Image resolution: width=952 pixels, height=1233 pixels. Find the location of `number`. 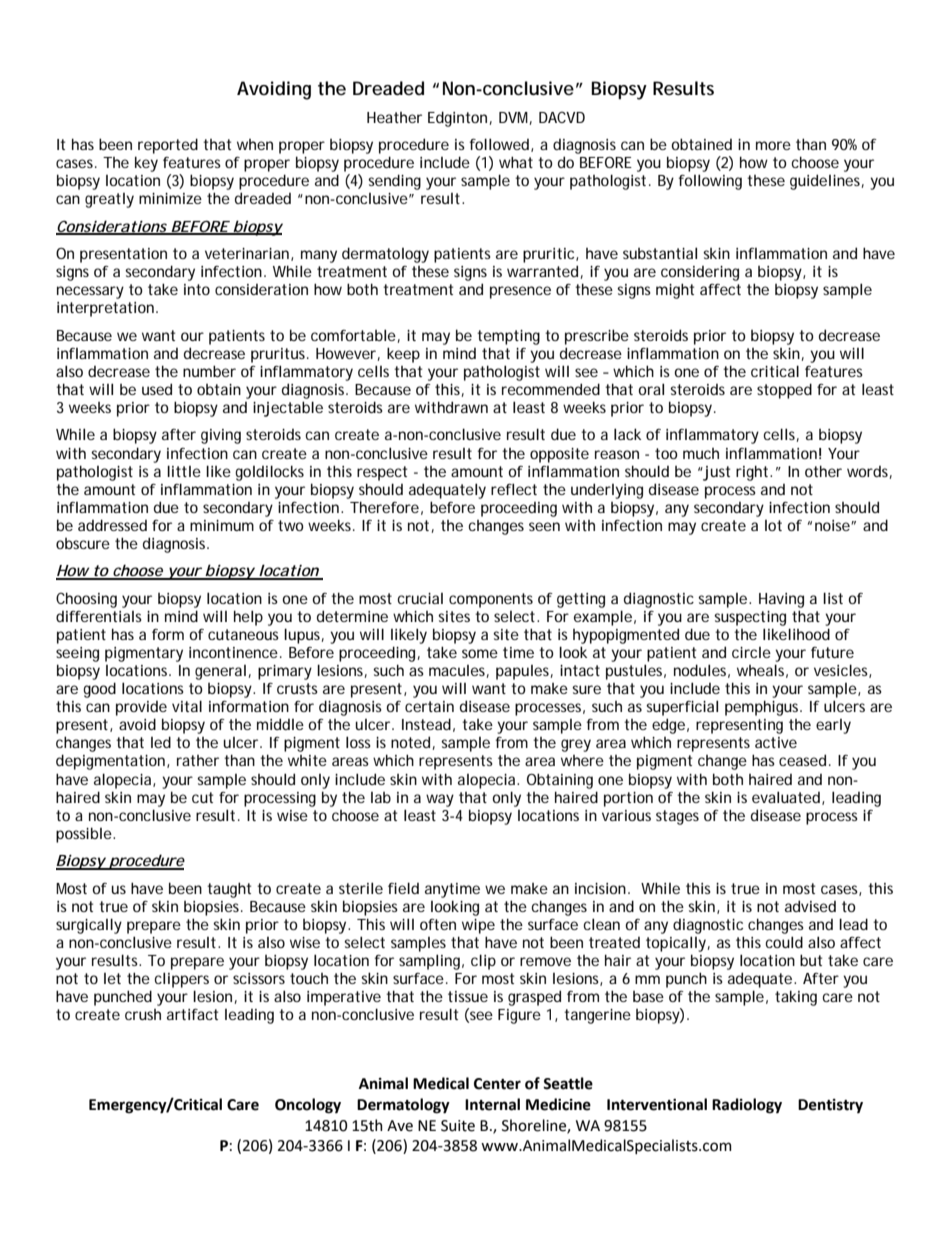

number is located at coordinates (209, 371).
